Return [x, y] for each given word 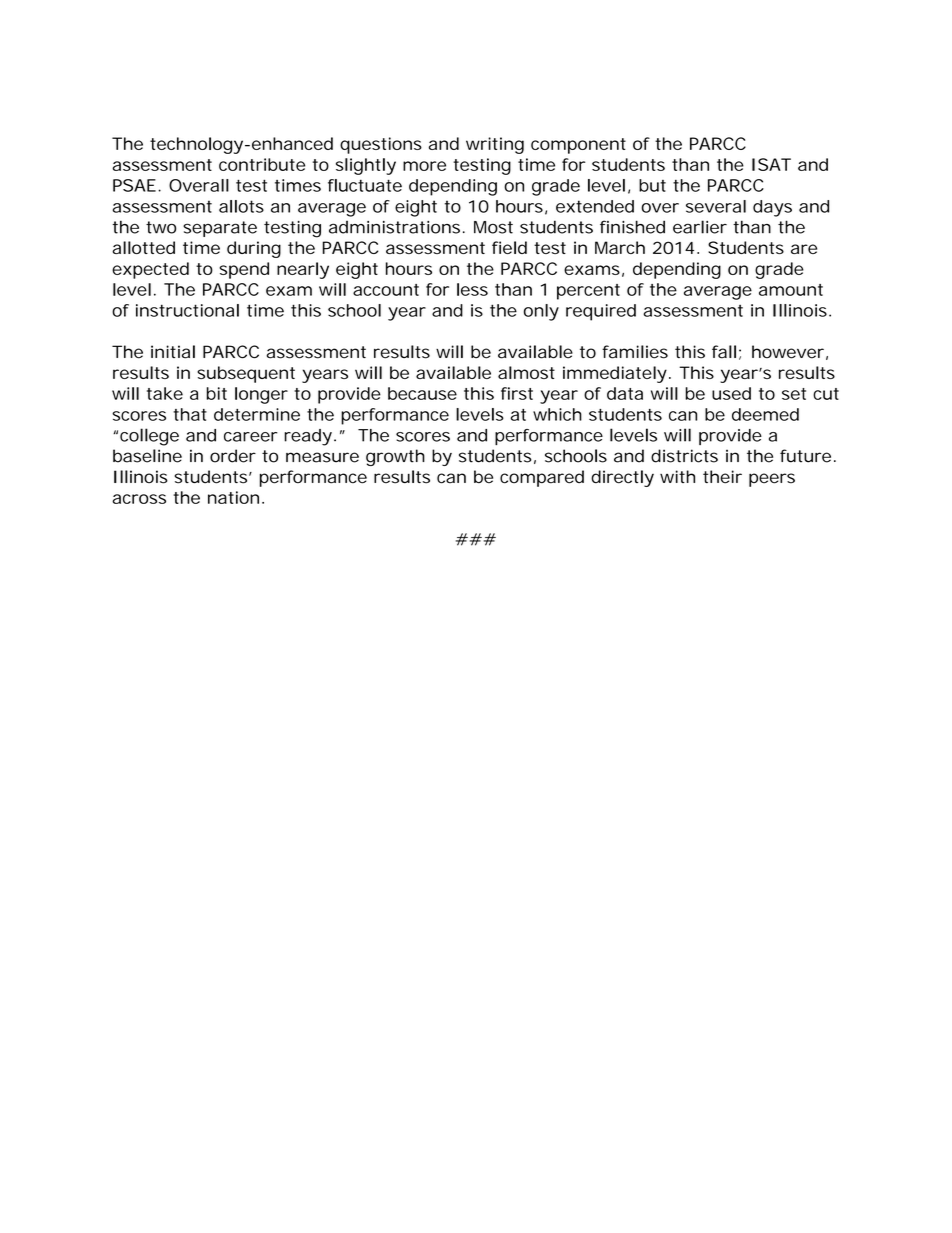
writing [495, 145]
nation [236, 497]
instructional [187, 310]
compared [542, 478]
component [578, 146]
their [722, 477]
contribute [262, 164]
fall [724, 352]
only [541, 312]
